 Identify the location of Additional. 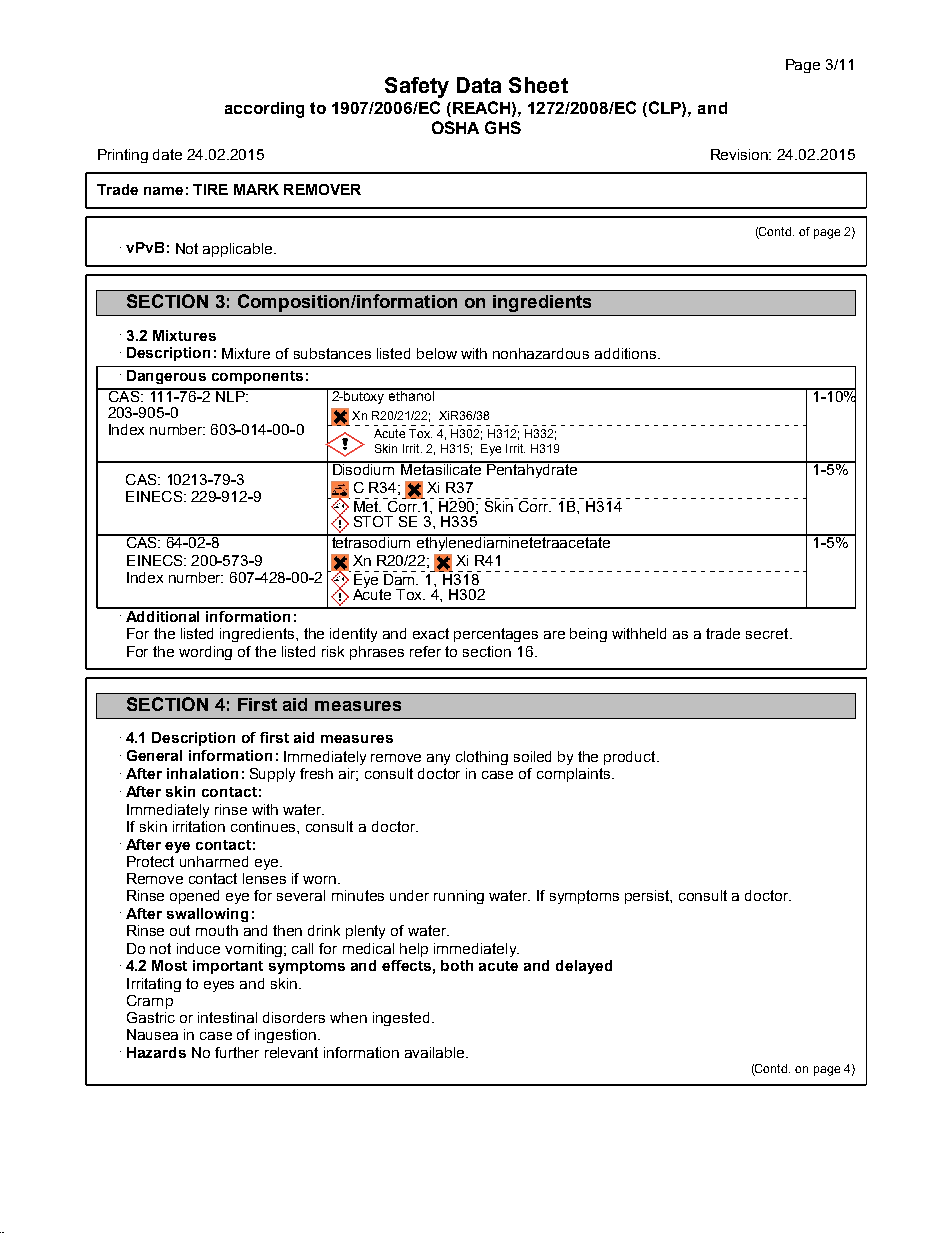
(163, 615).
